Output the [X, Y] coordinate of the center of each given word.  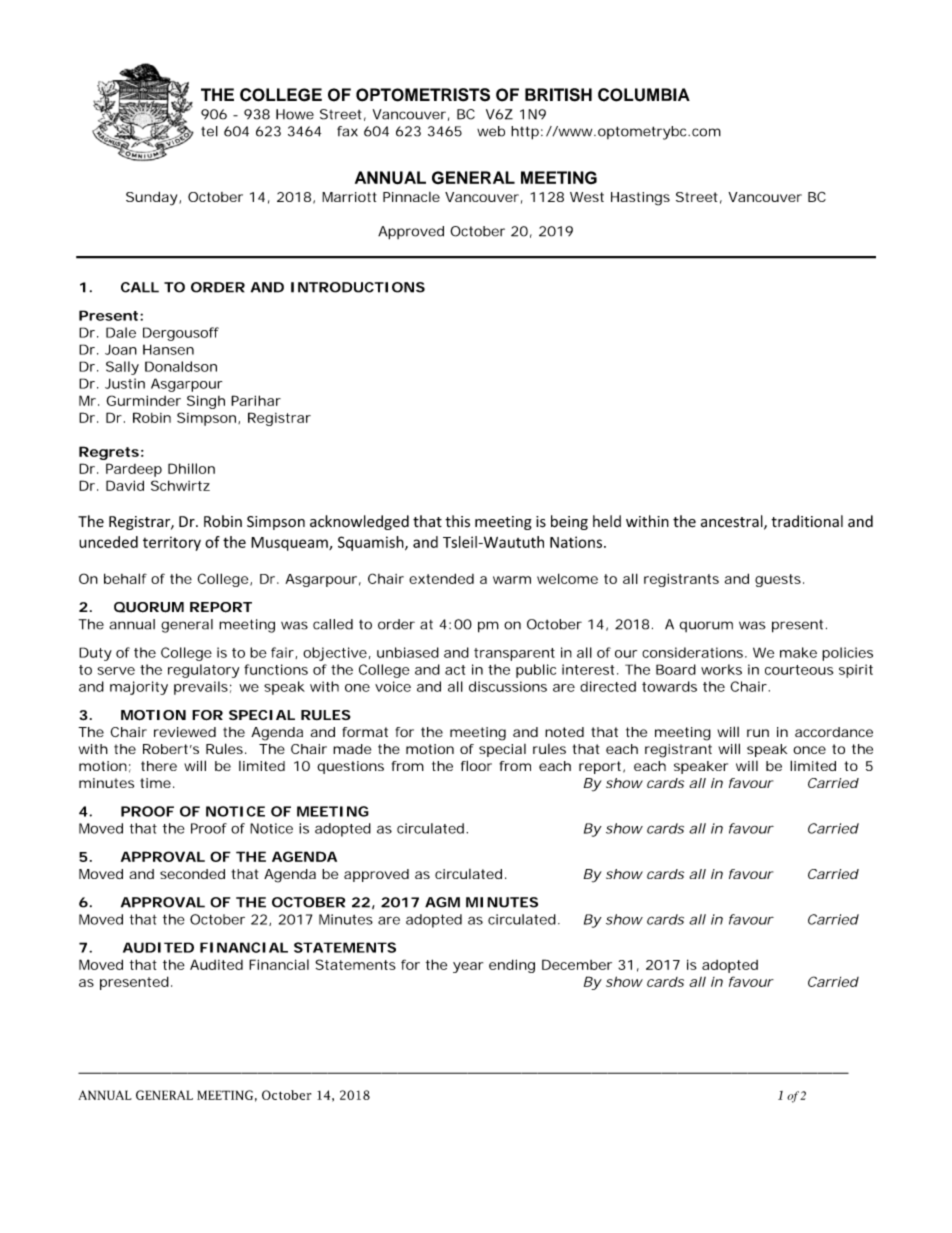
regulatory [203, 671]
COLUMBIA [644, 95]
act [455, 670]
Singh [206, 402]
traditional [807, 521]
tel [209, 131]
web [491, 131]
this [457, 521]
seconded [192, 874]
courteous [799, 670]
